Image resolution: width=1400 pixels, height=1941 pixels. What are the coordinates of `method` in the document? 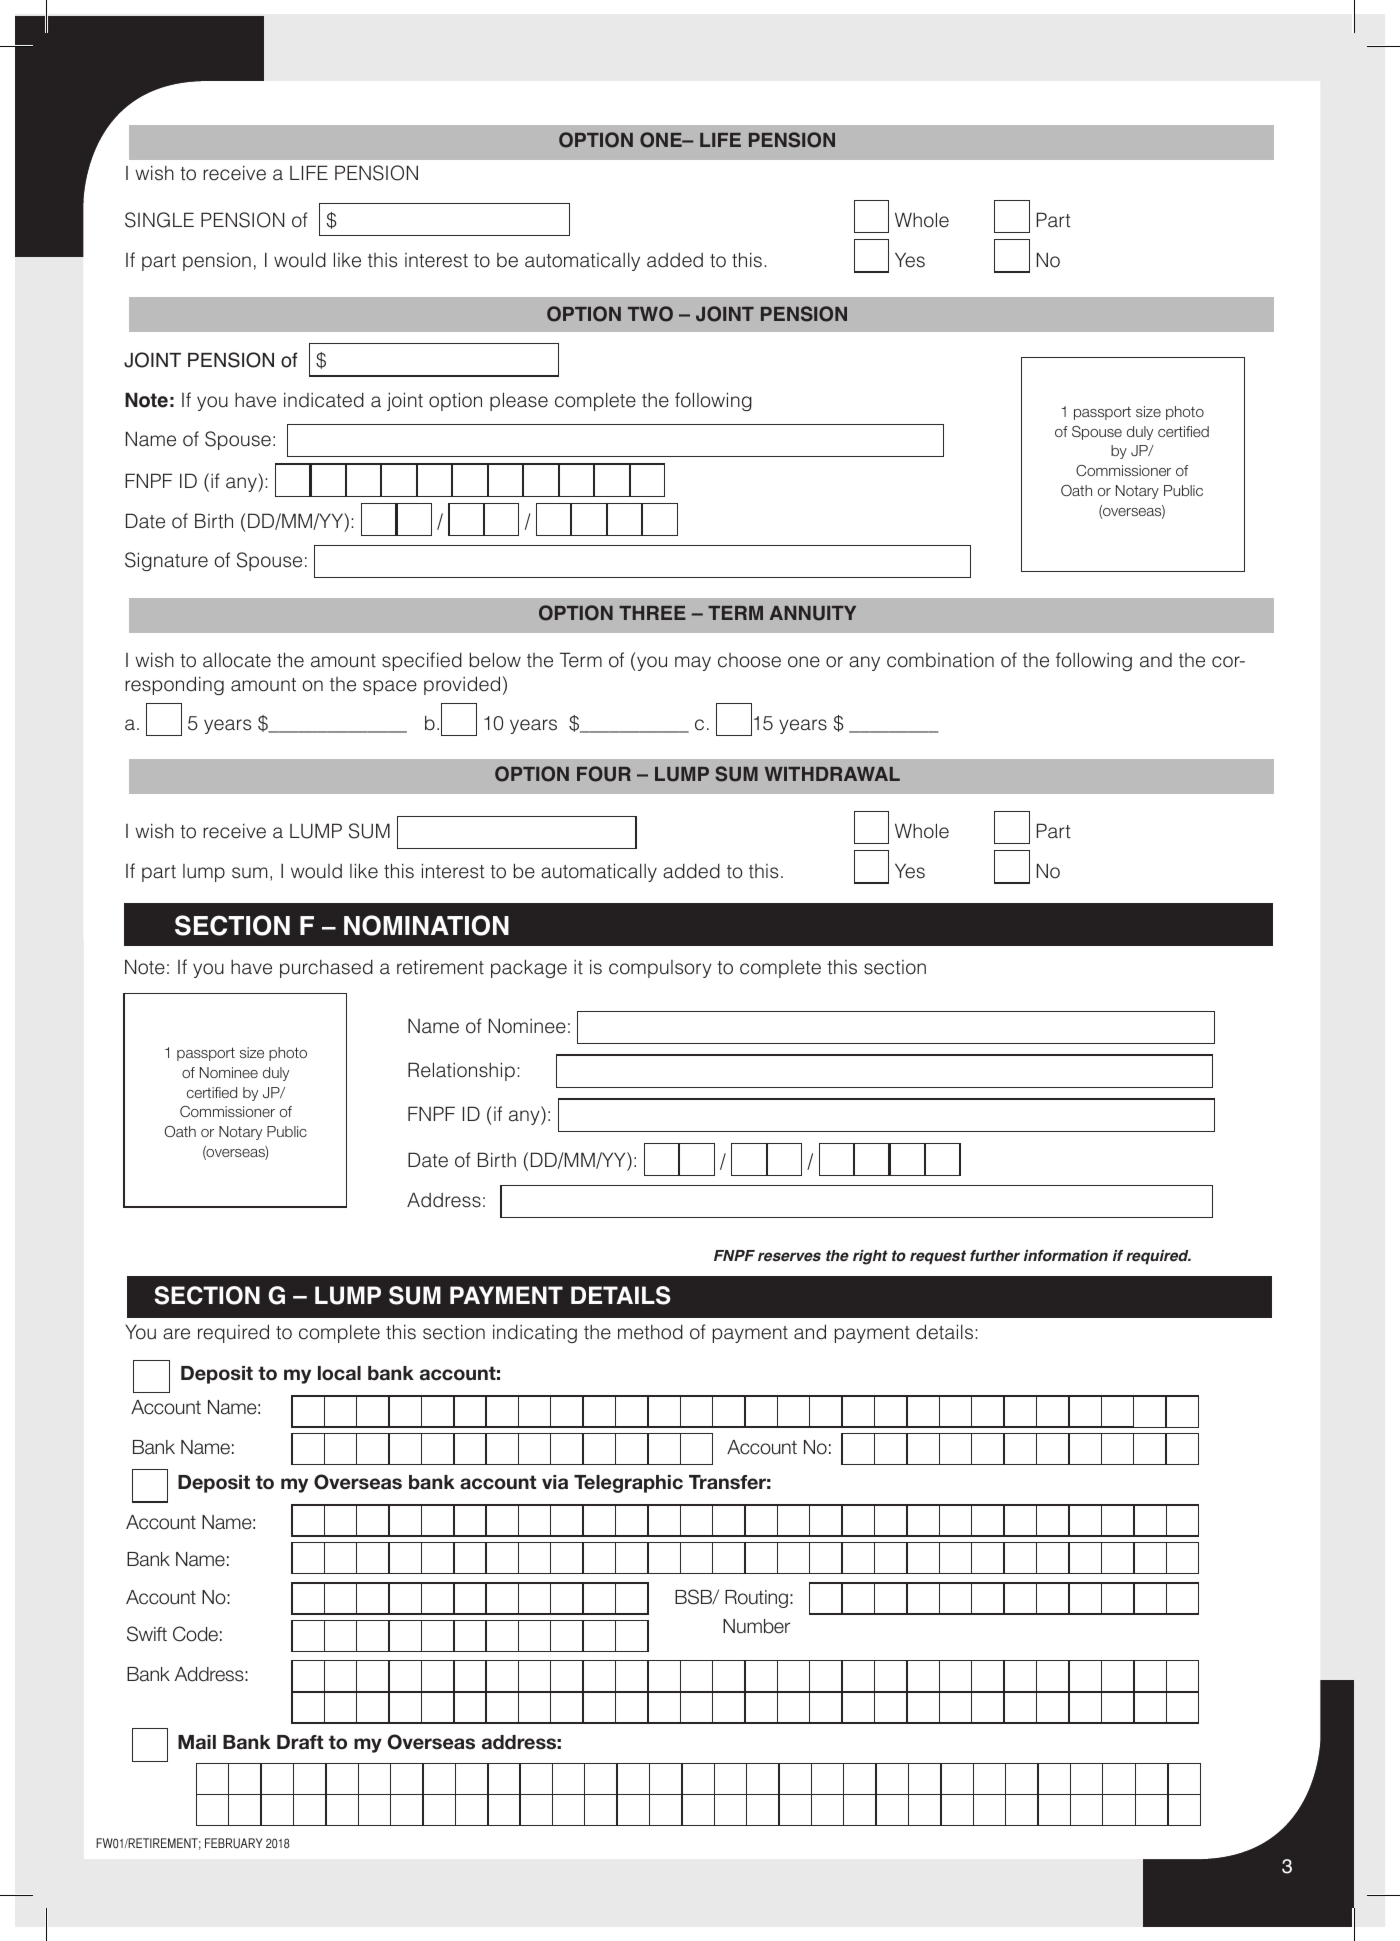 It's located at (650, 1332).
